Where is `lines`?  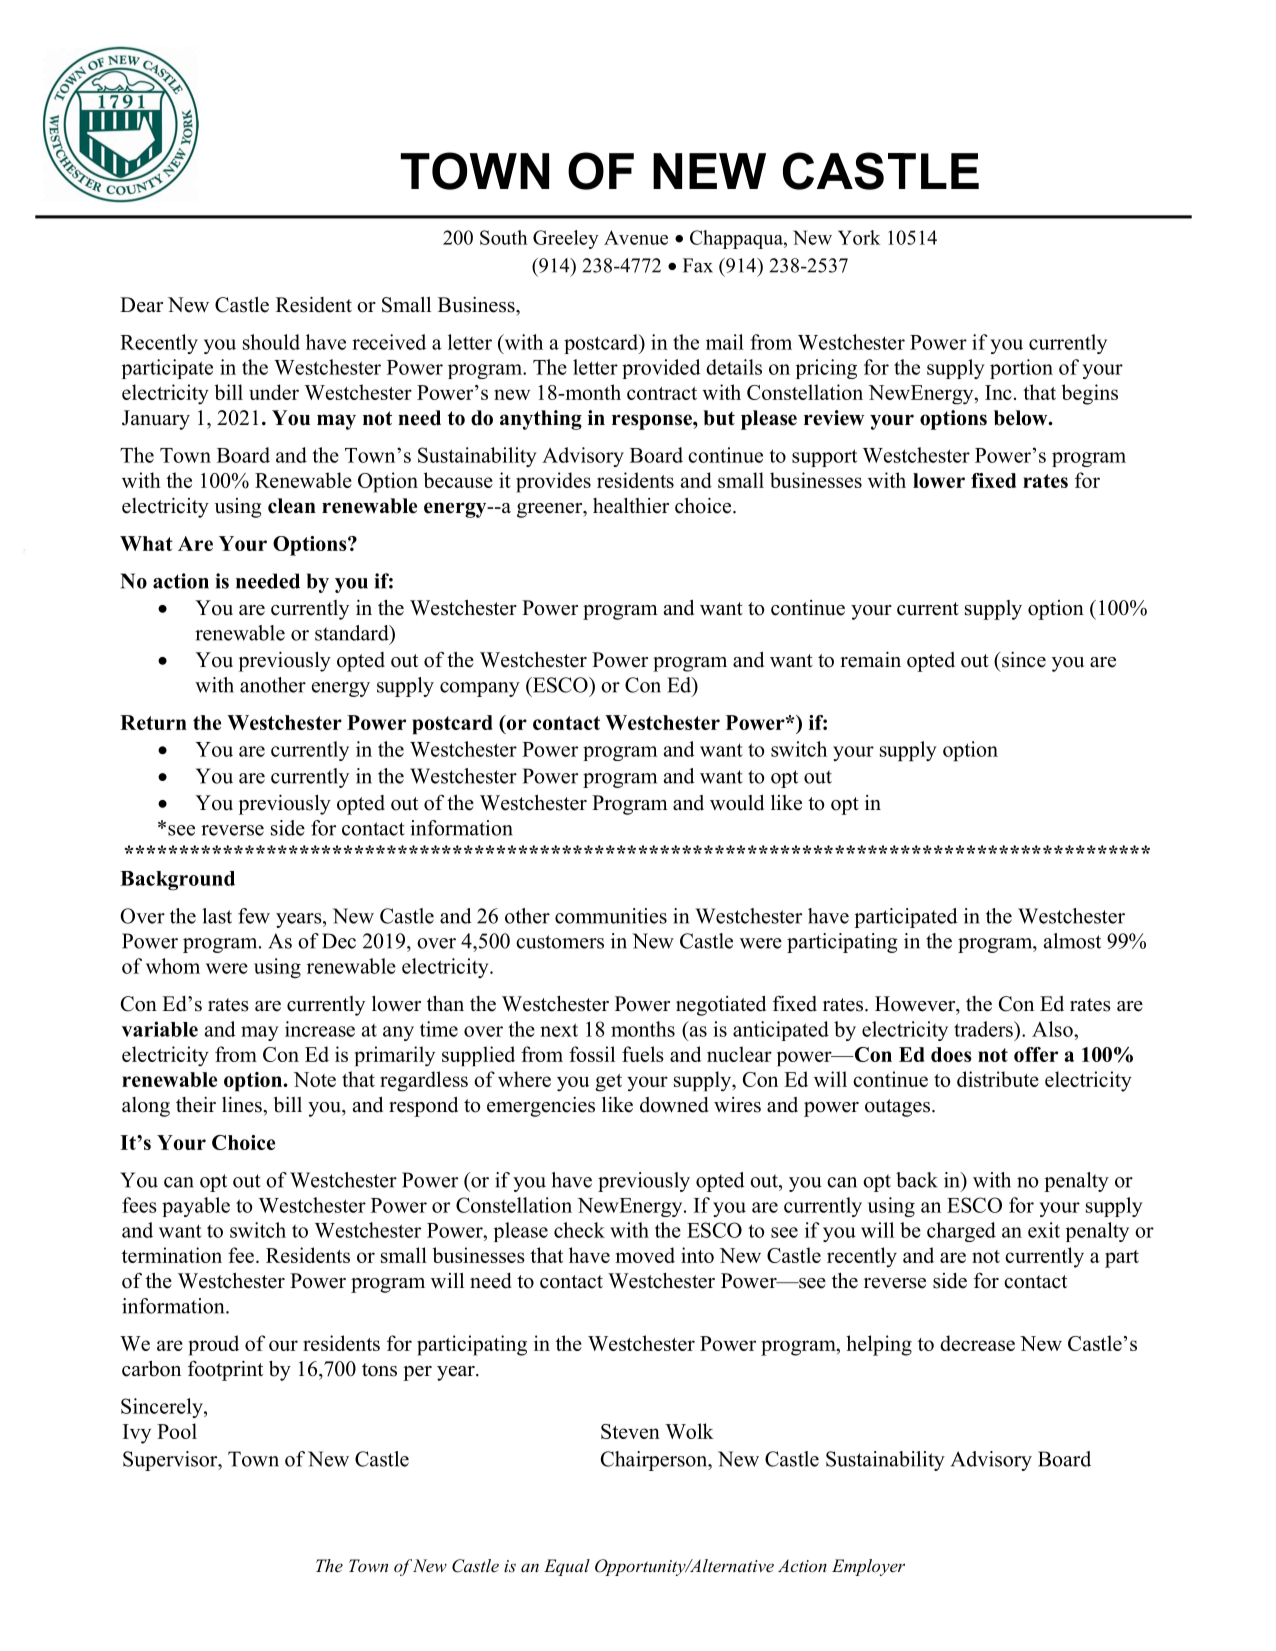 lines is located at coordinates (243, 1104).
